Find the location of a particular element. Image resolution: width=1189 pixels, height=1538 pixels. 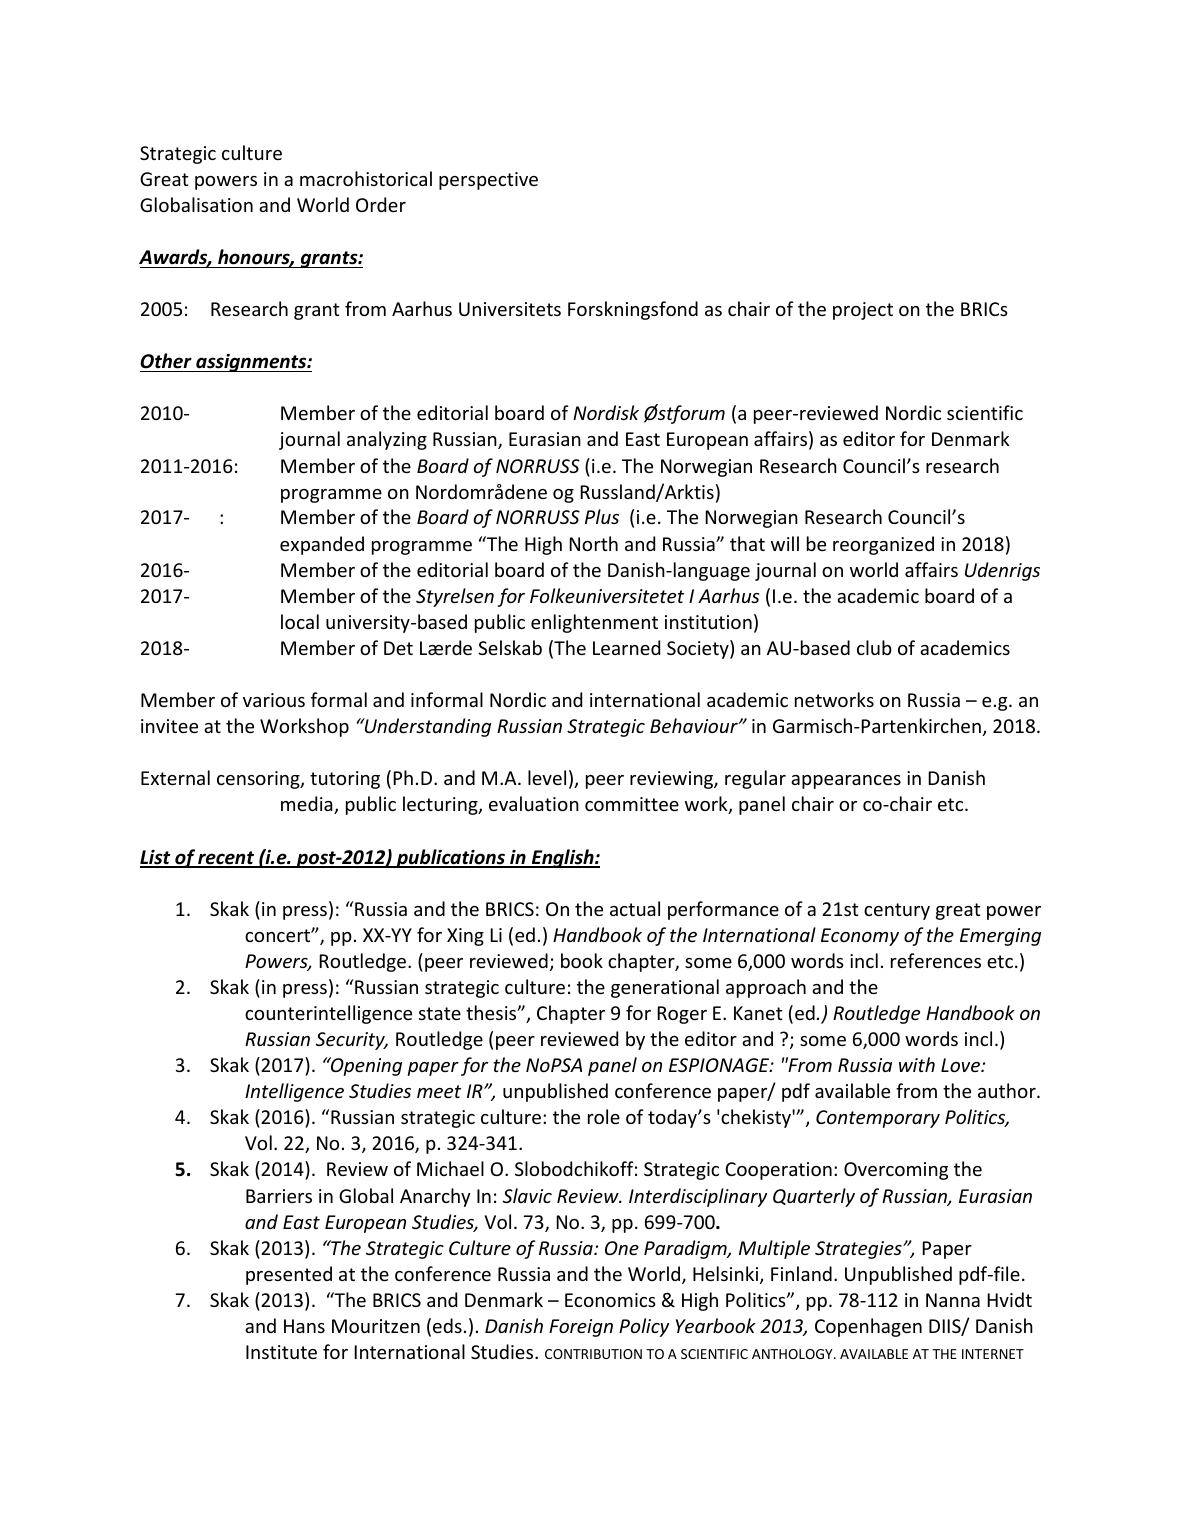

Order is located at coordinates (381, 204).
